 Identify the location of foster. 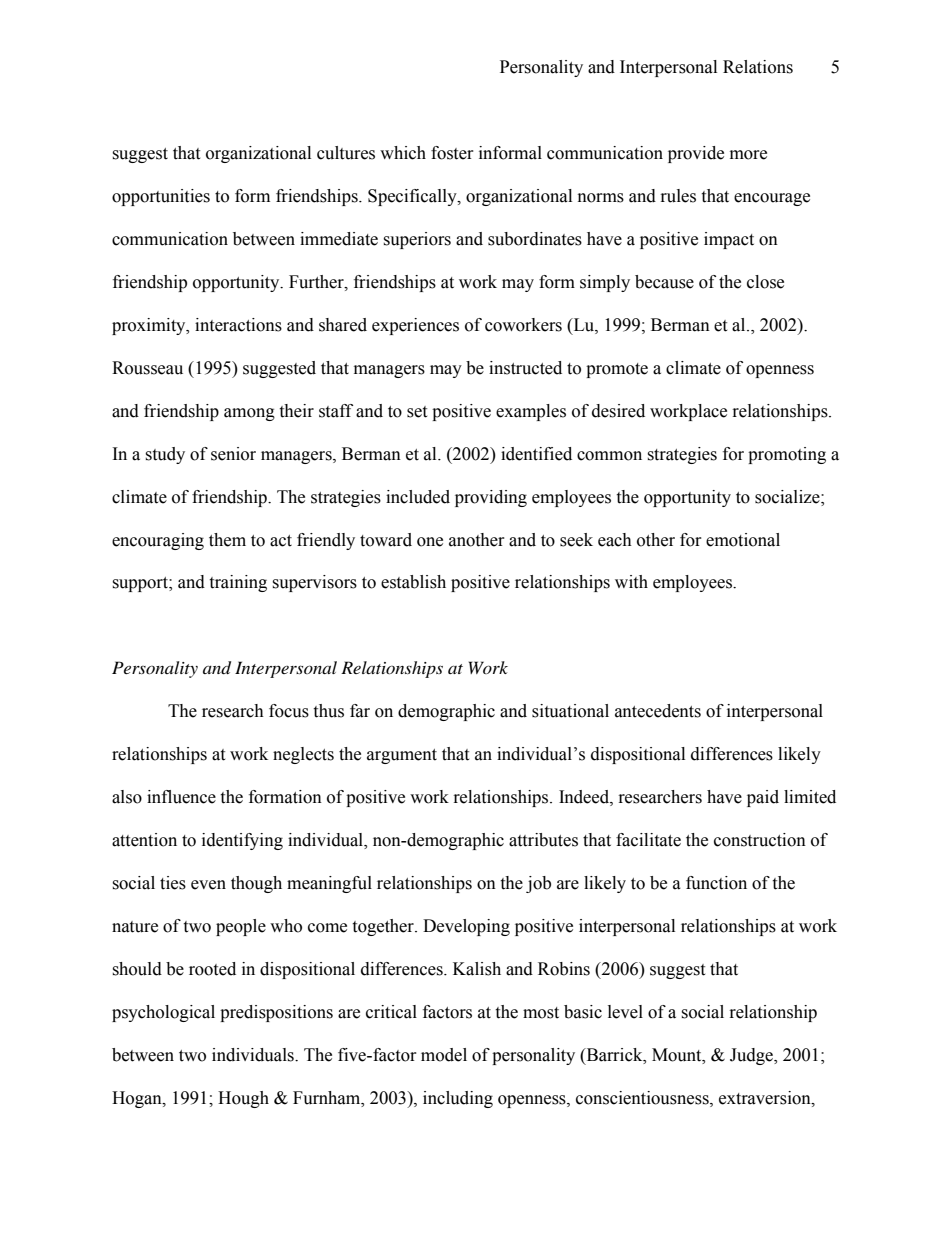
(452, 153).
